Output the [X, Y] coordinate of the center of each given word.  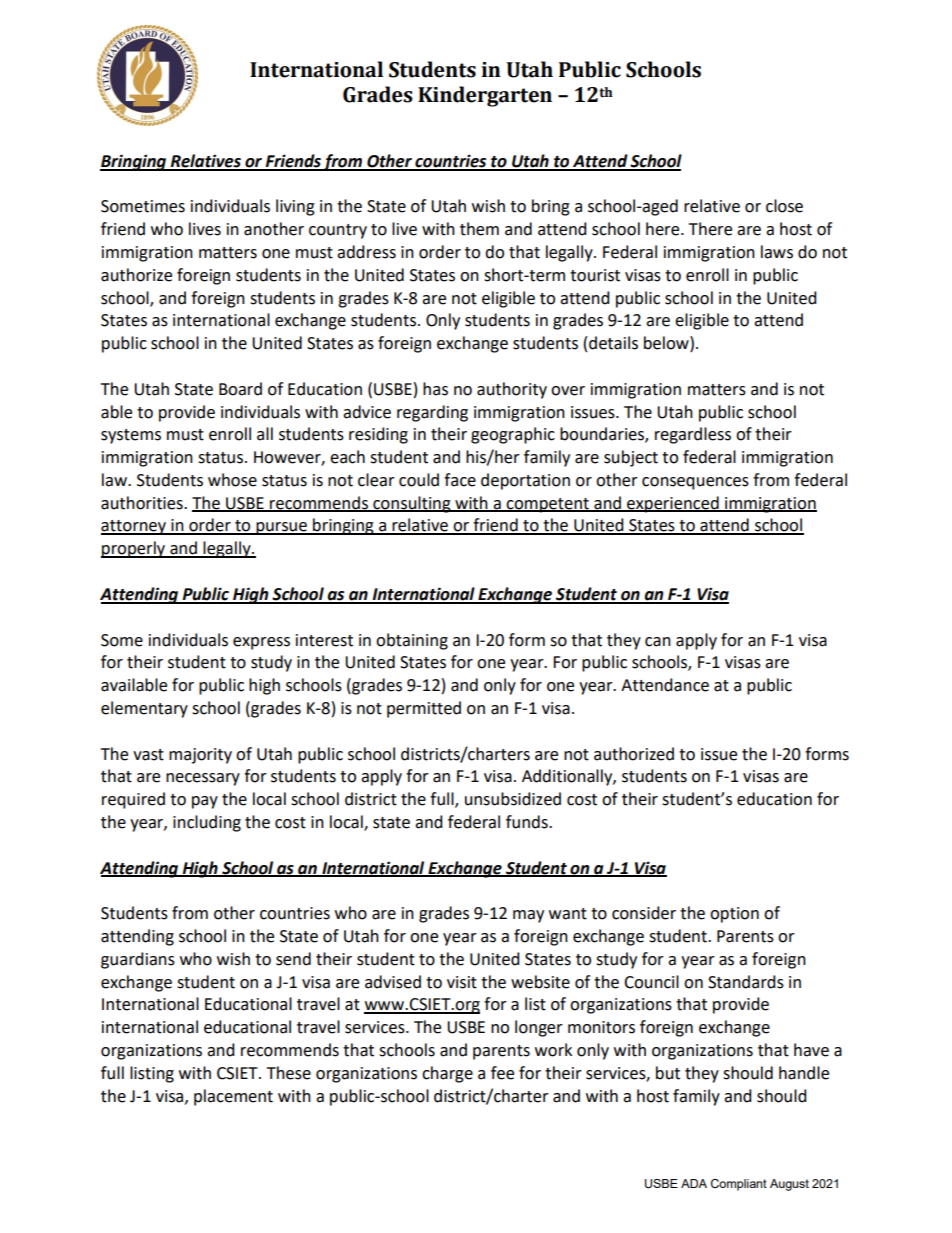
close [784, 206]
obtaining [412, 641]
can [658, 642]
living [295, 207]
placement [233, 1097]
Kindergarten [485, 96]
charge [447, 1074]
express [261, 643]
